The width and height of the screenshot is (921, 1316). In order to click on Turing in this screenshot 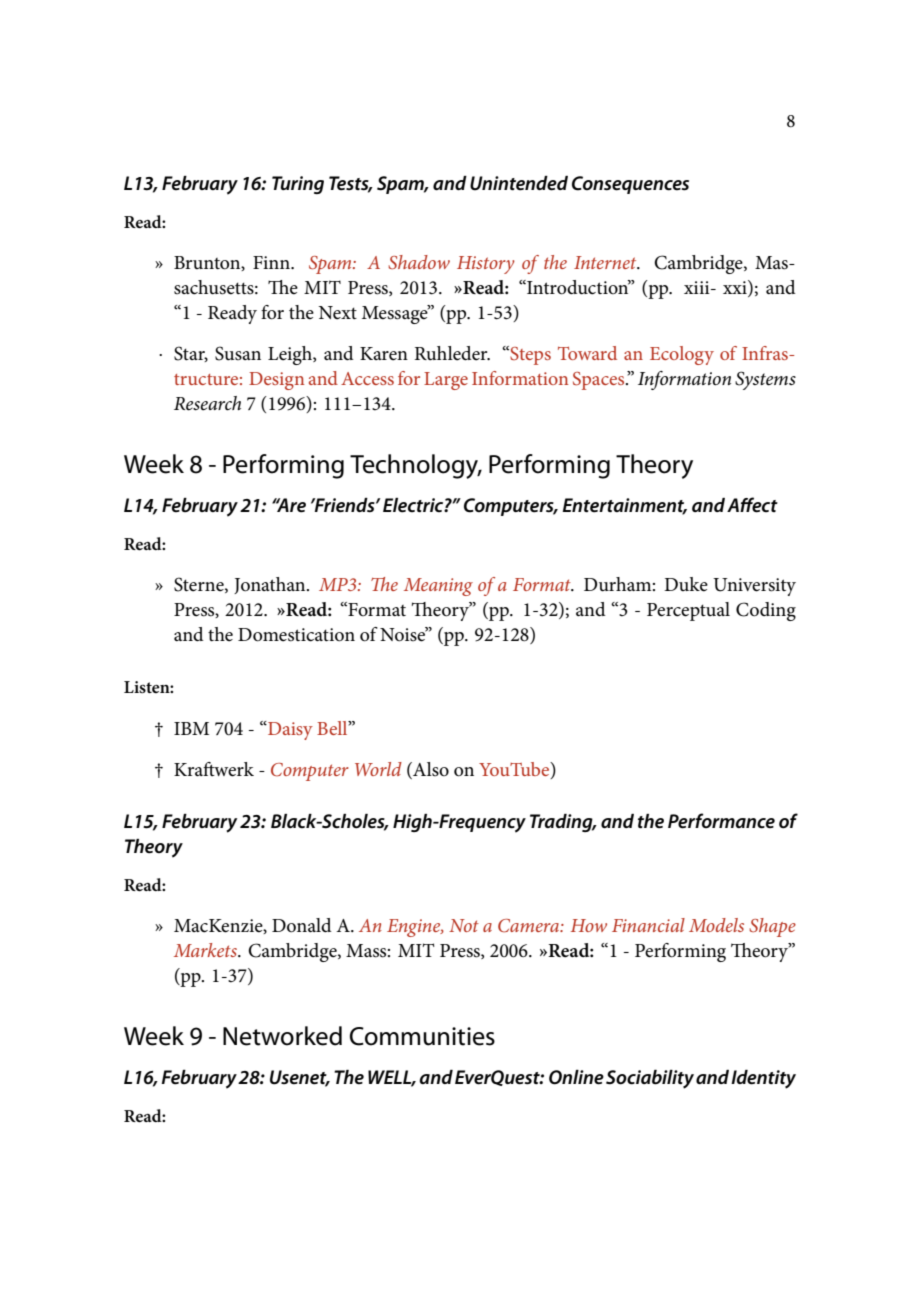, I will do `click(298, 185)`.
